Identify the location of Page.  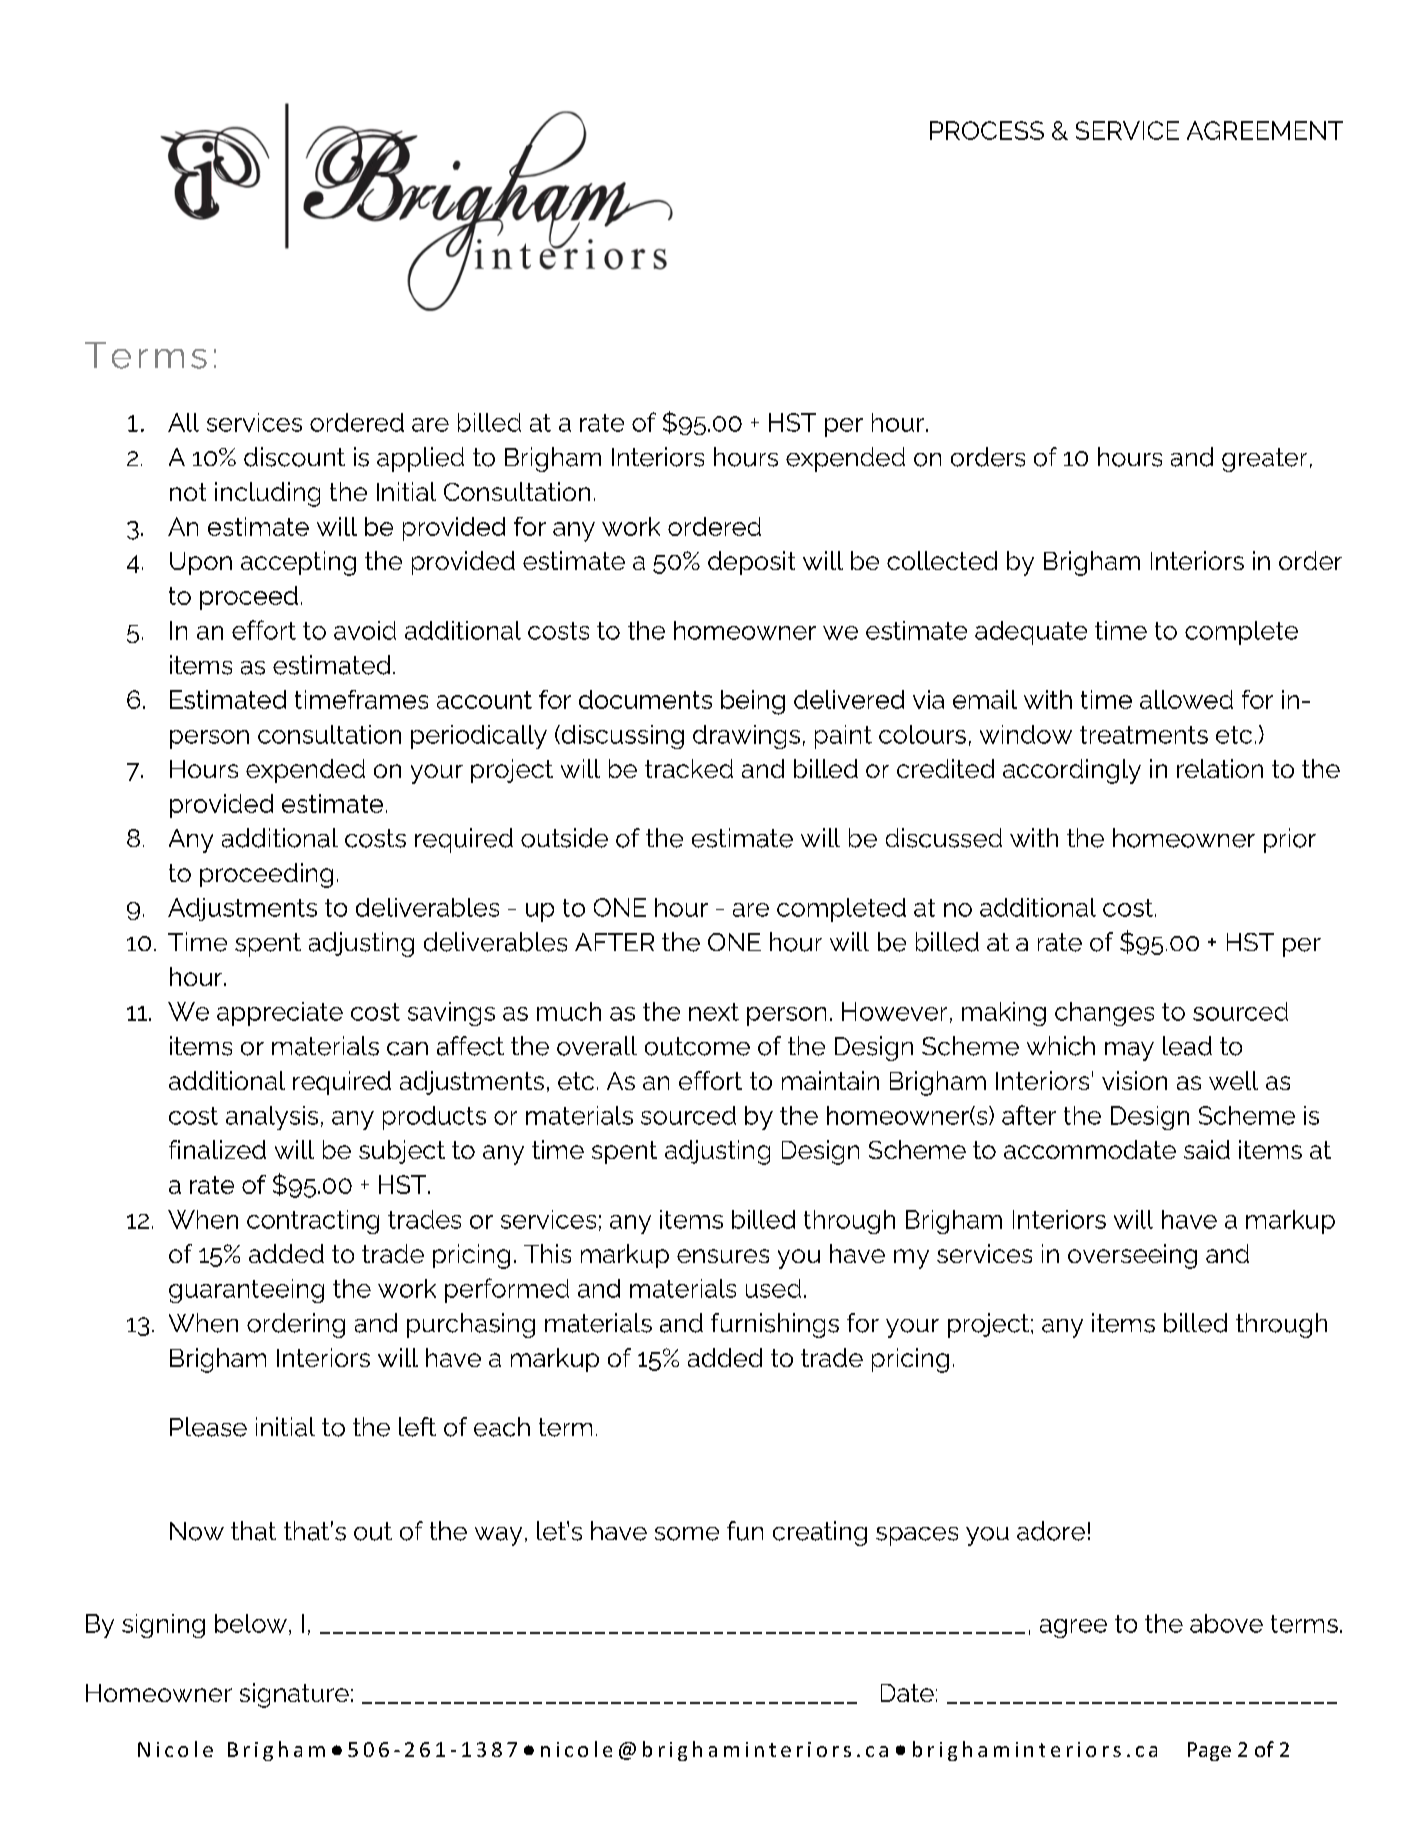
(1209, 1751).
